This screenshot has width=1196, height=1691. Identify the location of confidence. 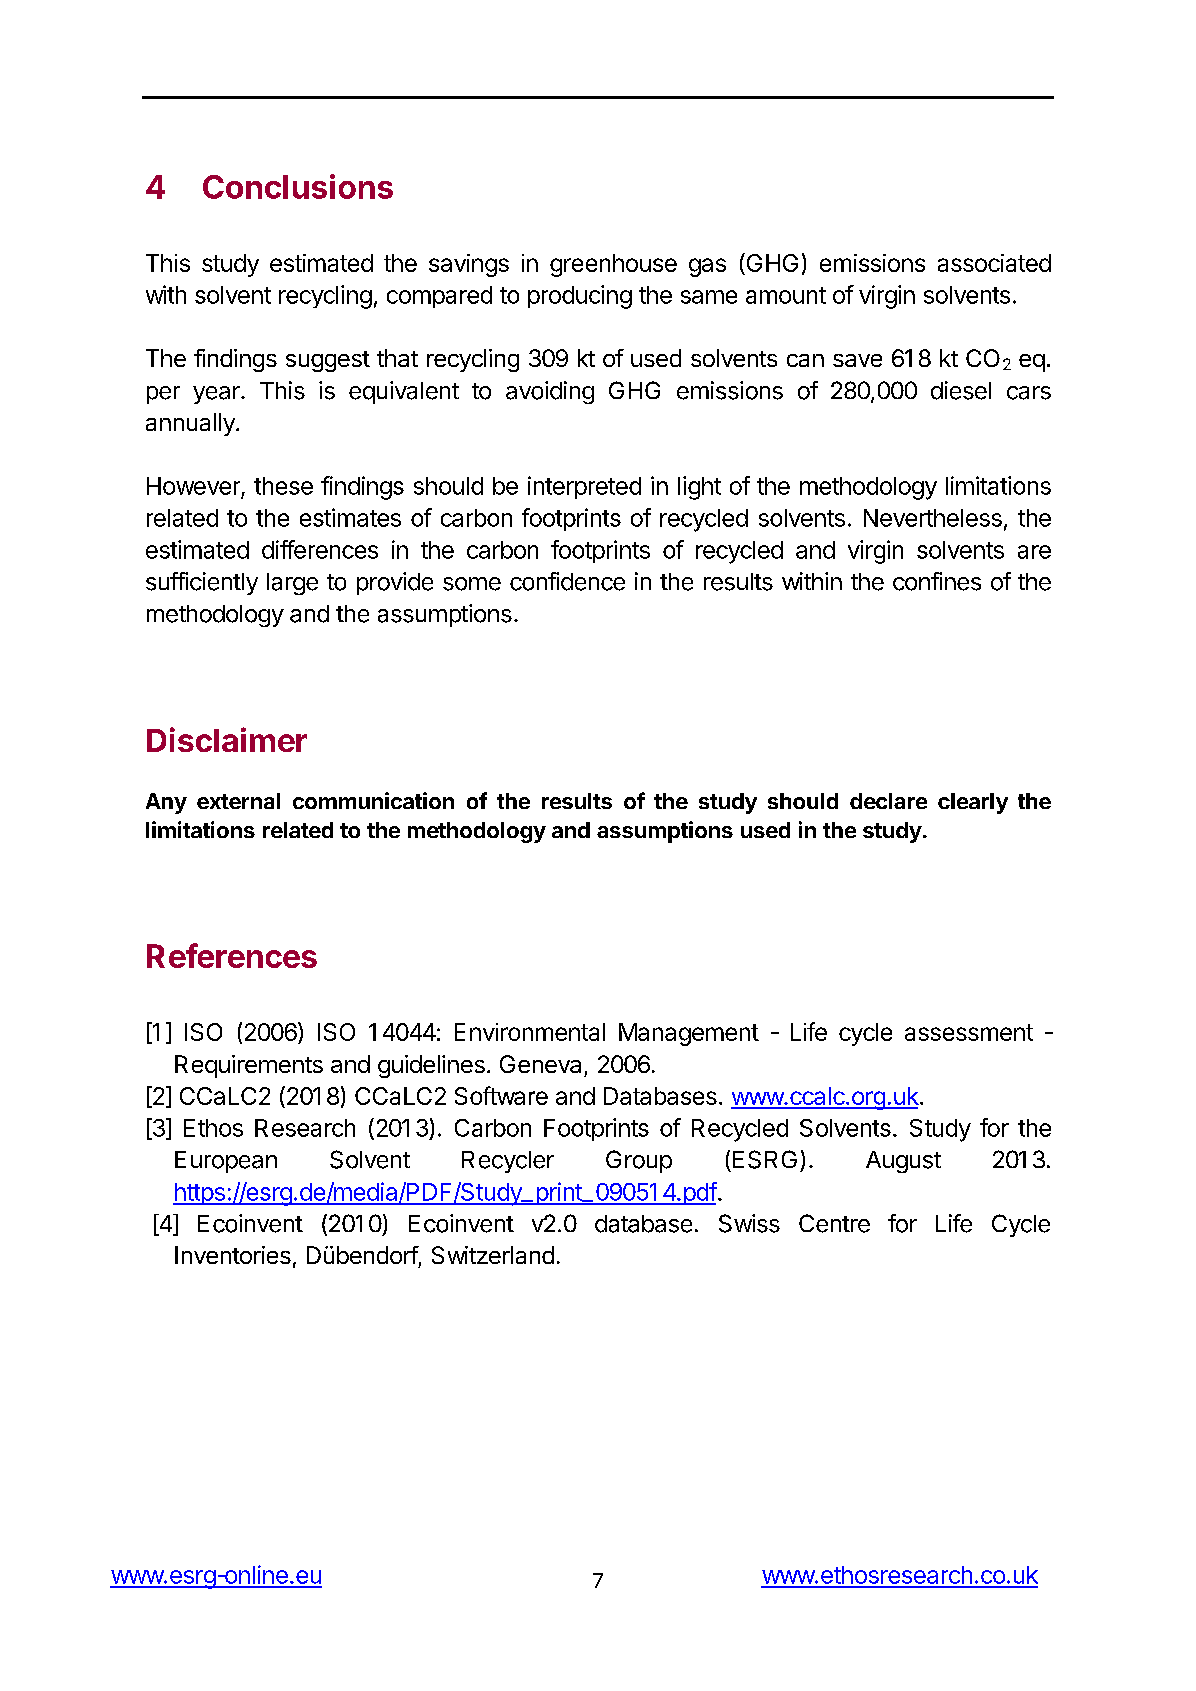
(567, 581).
